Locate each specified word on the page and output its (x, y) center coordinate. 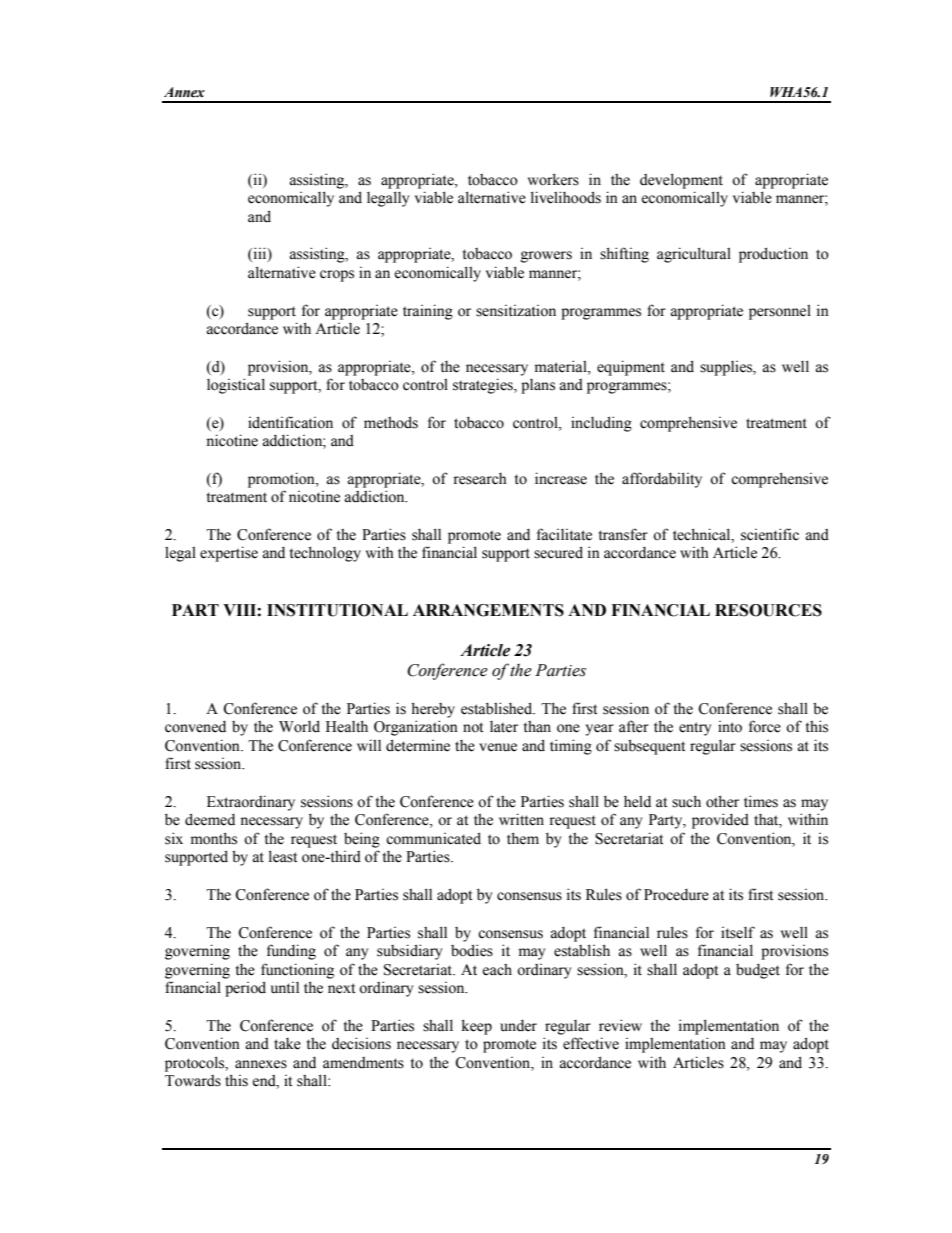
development (681, 181)
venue (498, 747)
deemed (210, 819)
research (480, 479)
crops (337, 276)
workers (553, 179)
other (722, 801)
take (287, 1044)
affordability (662, 480)
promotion (282, 480)
